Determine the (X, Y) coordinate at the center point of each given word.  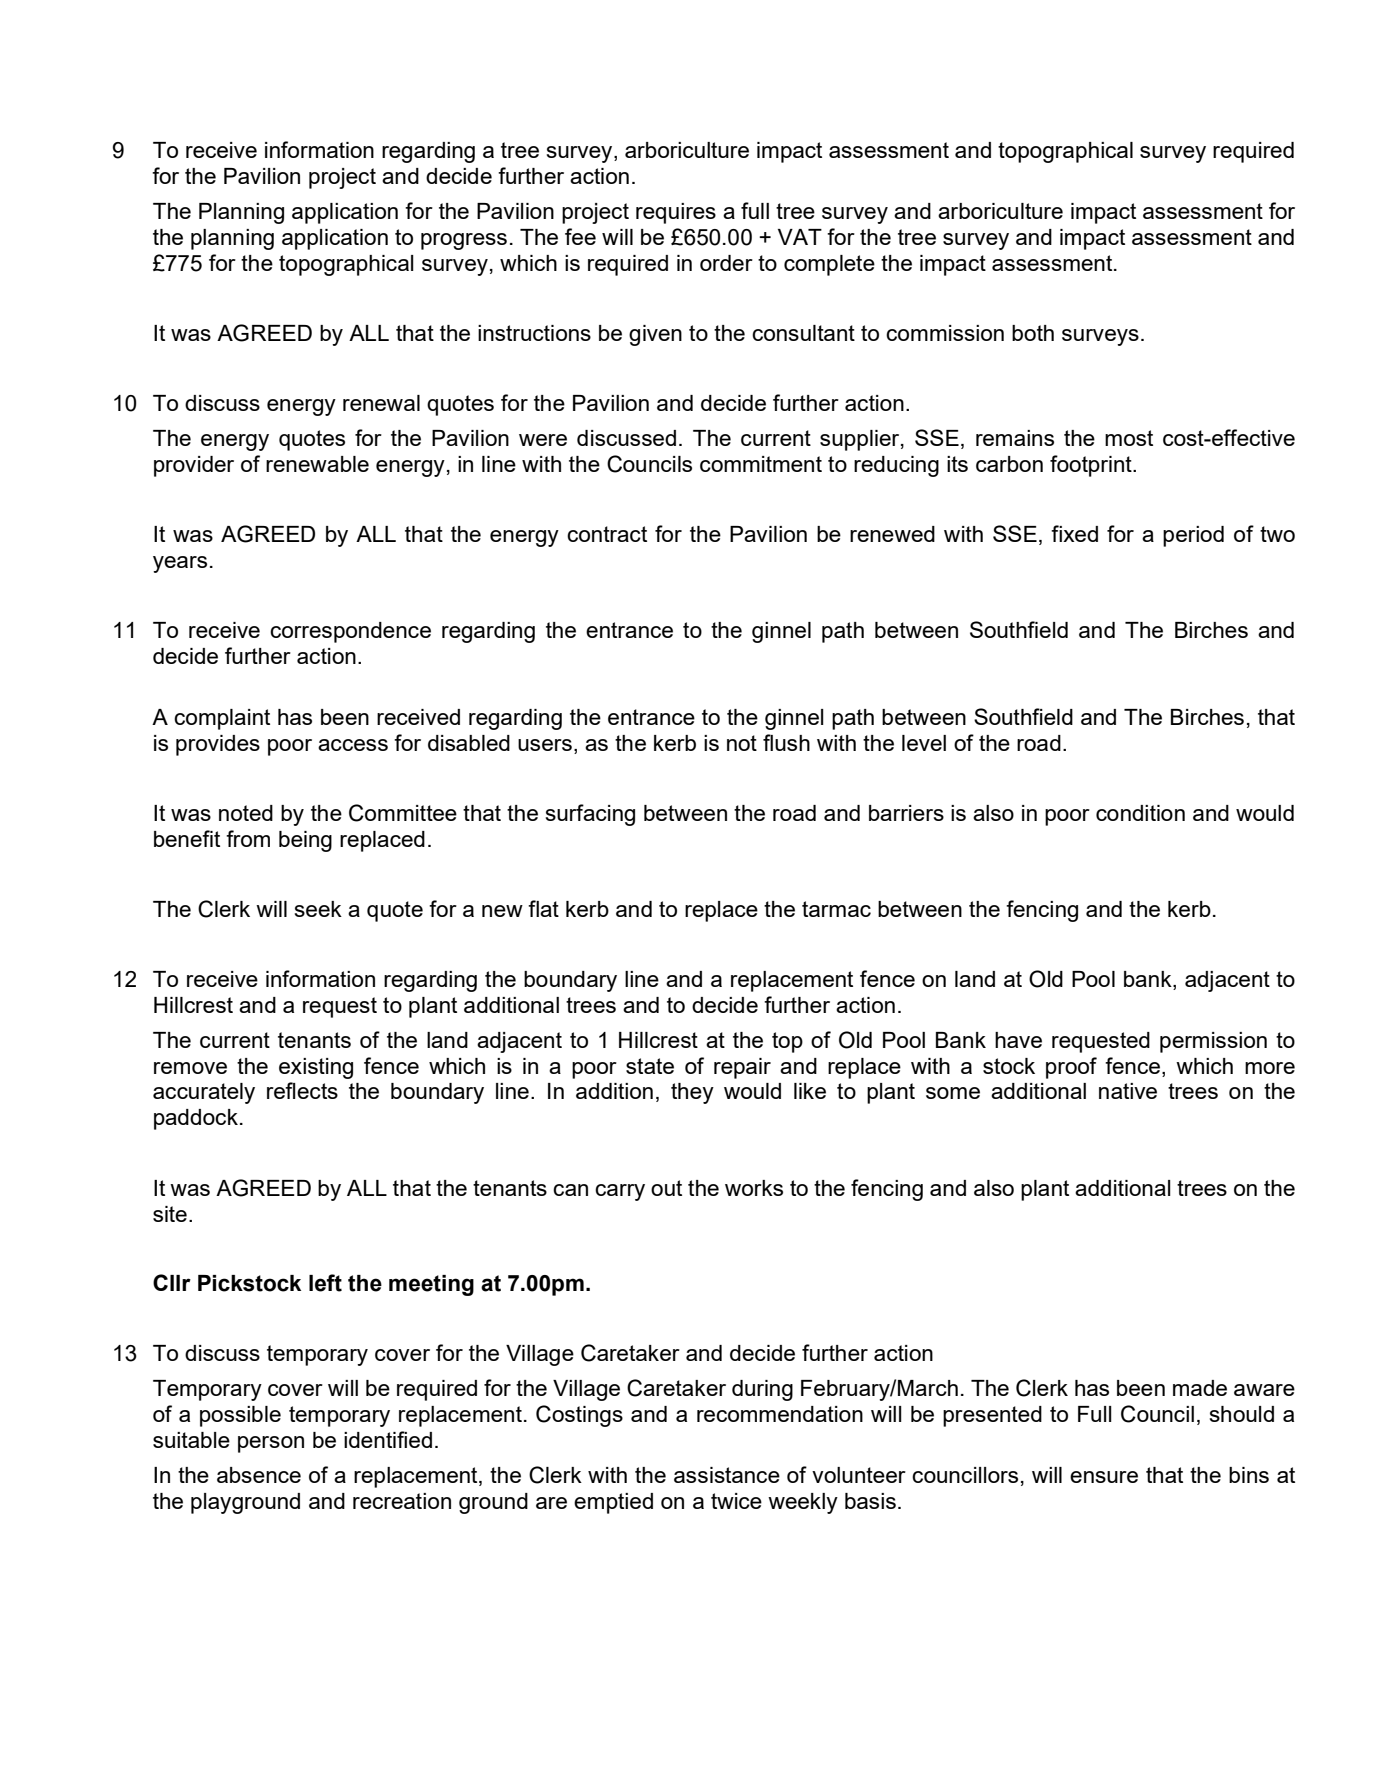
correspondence (350, 632)
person (271, 1444)
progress (464, 241)
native (1128, 1091)
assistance (727, 1475)
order (726, 263)
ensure (1104, 1477)
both (1033, 333)
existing (316, 1068)
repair (742, 1068)
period (1193, 536)
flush (786, 742)
